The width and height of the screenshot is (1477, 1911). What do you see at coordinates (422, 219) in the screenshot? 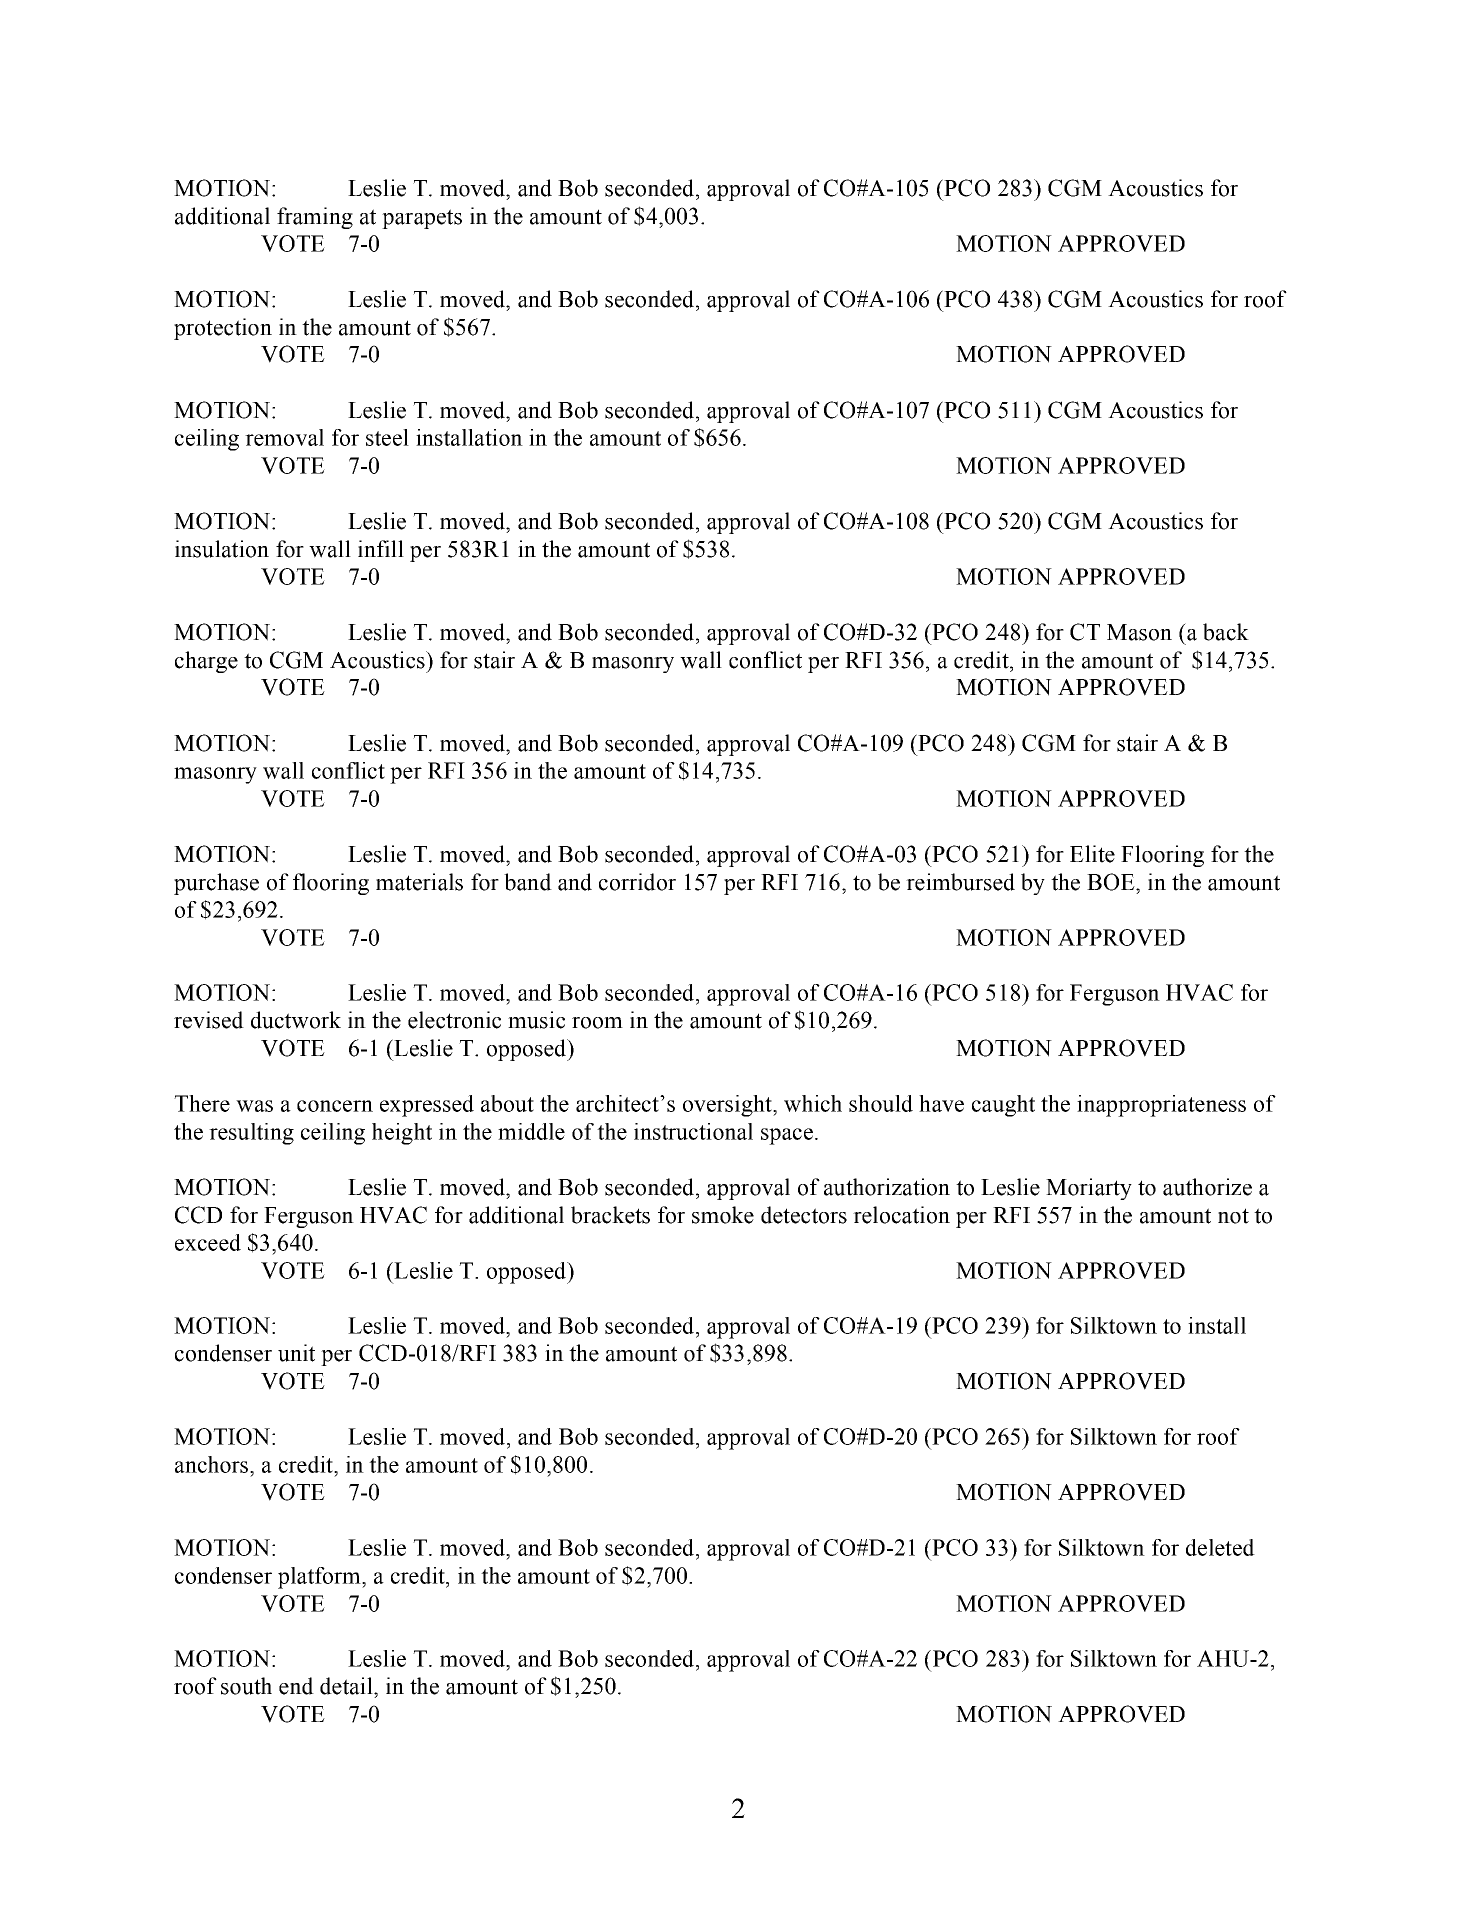
I see `parapets` at bounding box center [422, 219].
